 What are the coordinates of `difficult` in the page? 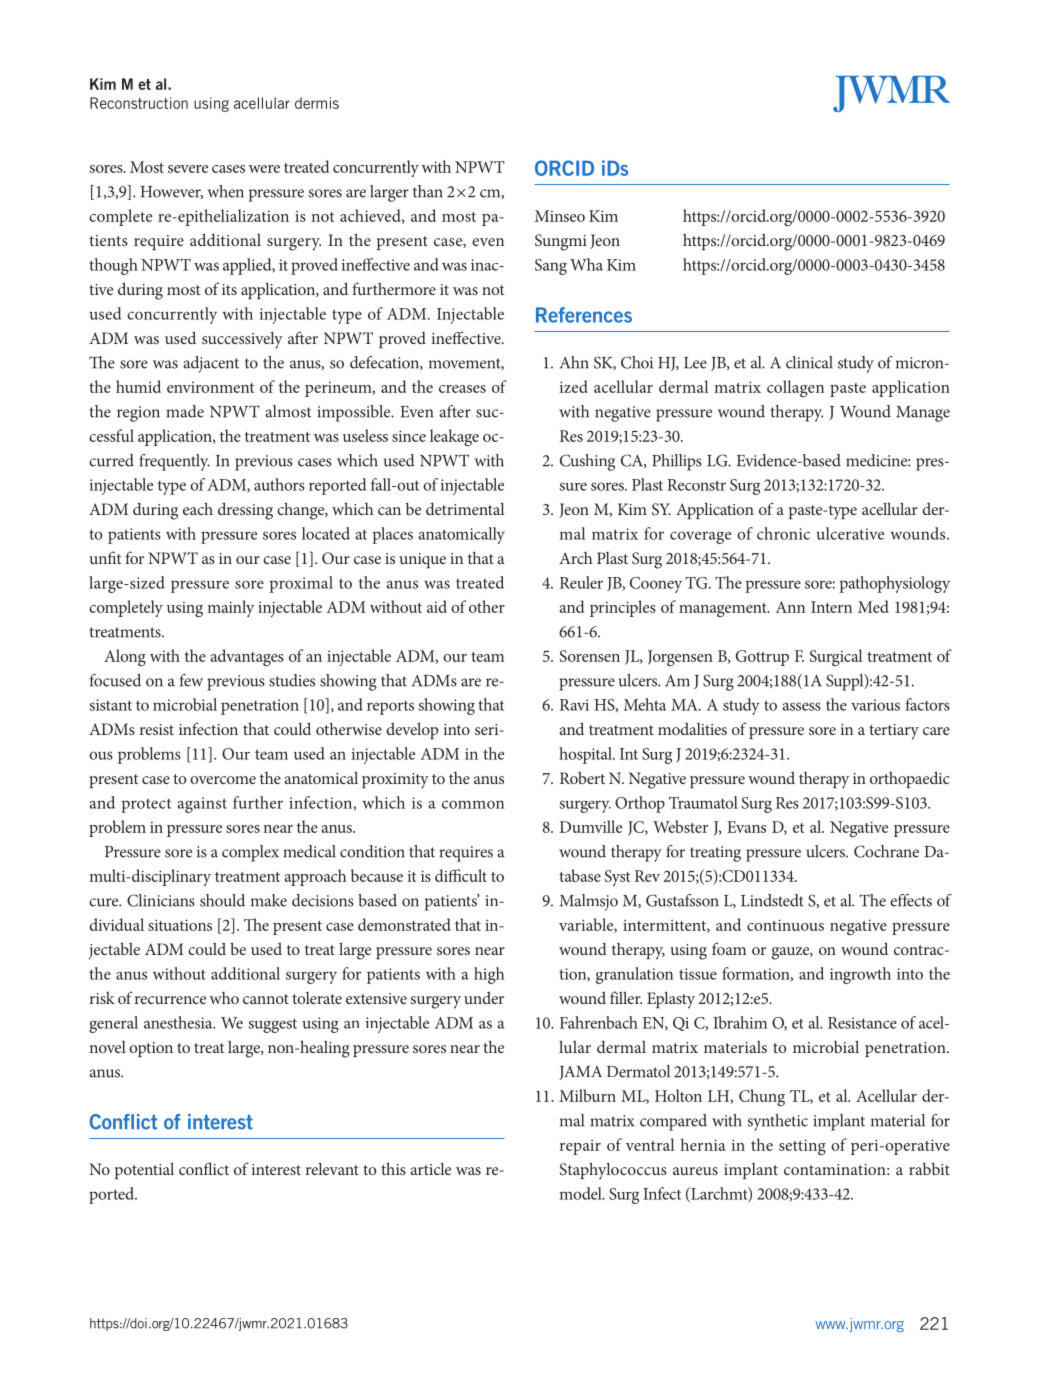 It's located at (461, 875).
